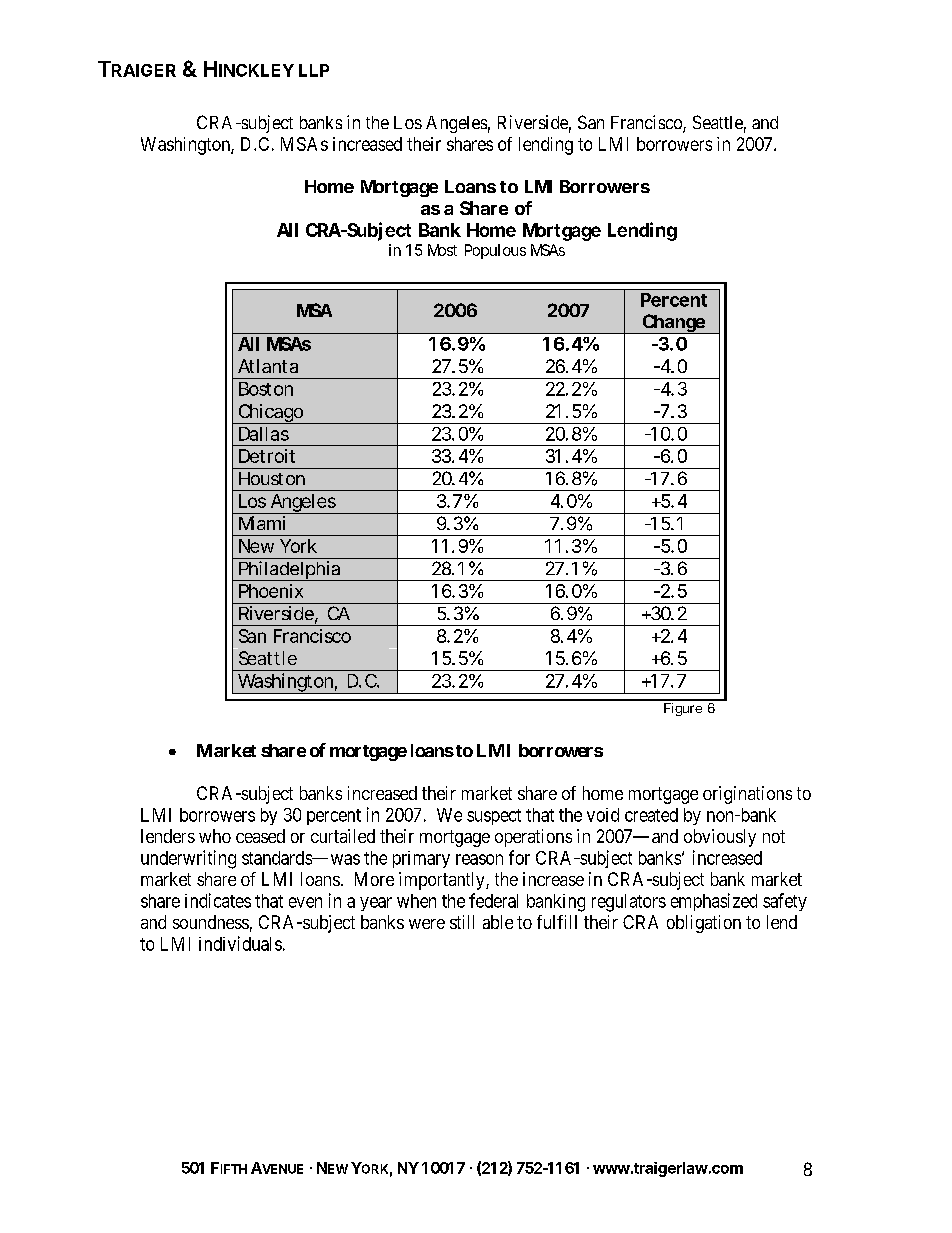  What do you see at coordinates (673, 324) in the screenshot?
I see `Change` at bounding box center [673, 324].
